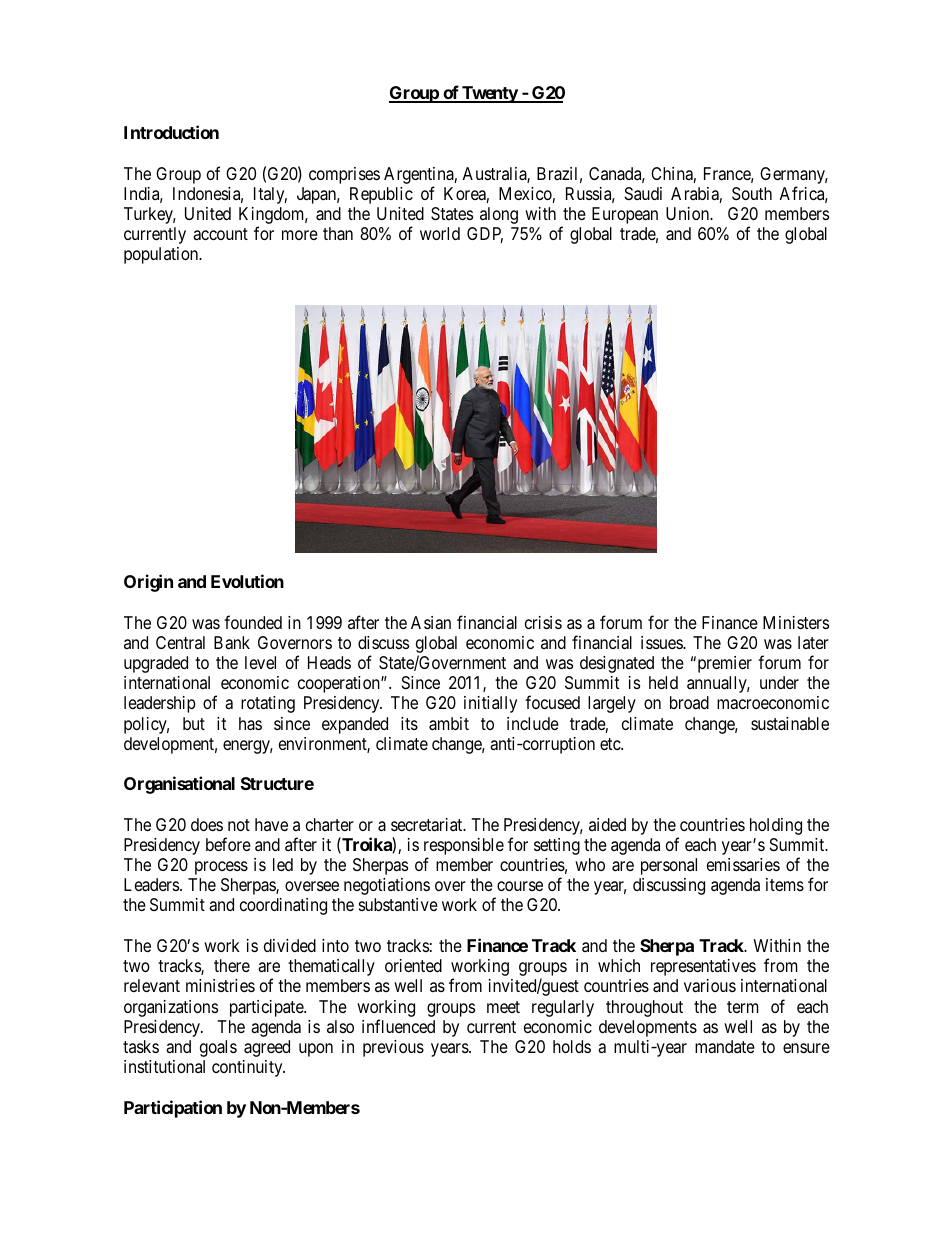  Describe the element at coordinates (489, 94) in the page. I see `Twenty` at that location.
